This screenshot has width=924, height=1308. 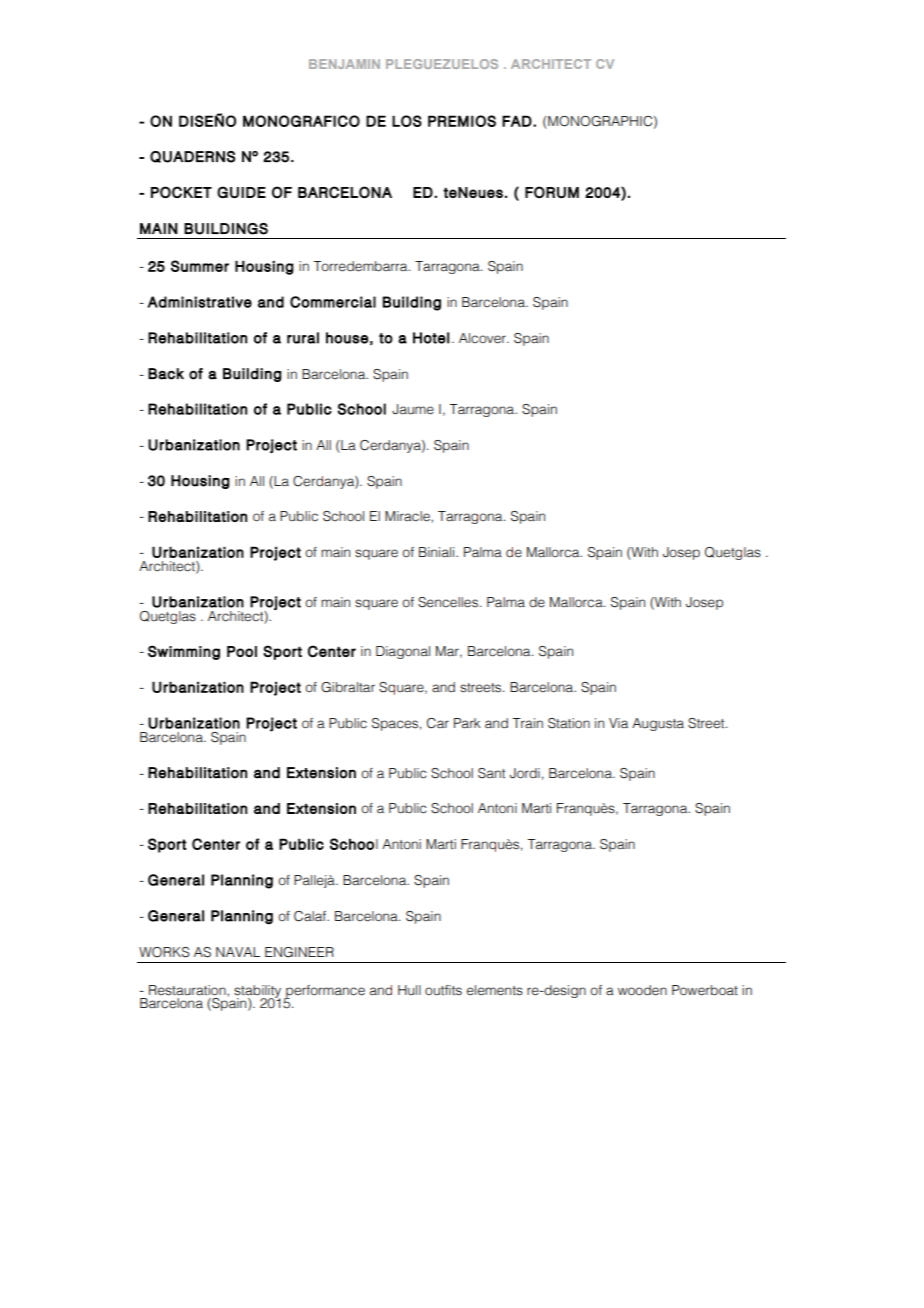 What do you see at coordinates (517, 121) in the screenshot?
I see `FAD` at bounding box center [517, 121].
